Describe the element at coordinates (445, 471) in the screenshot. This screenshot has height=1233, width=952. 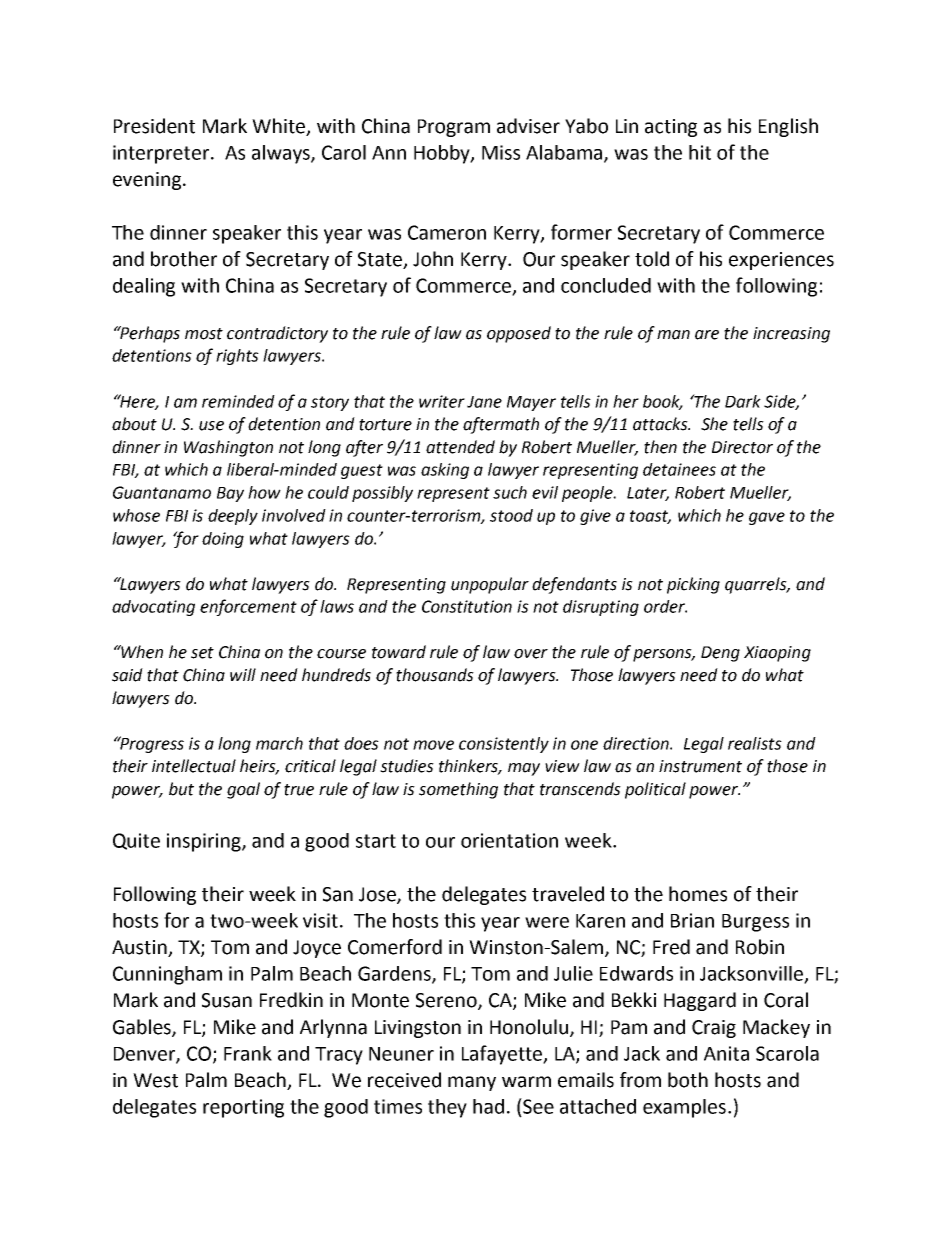
I see `asking` at that location.
